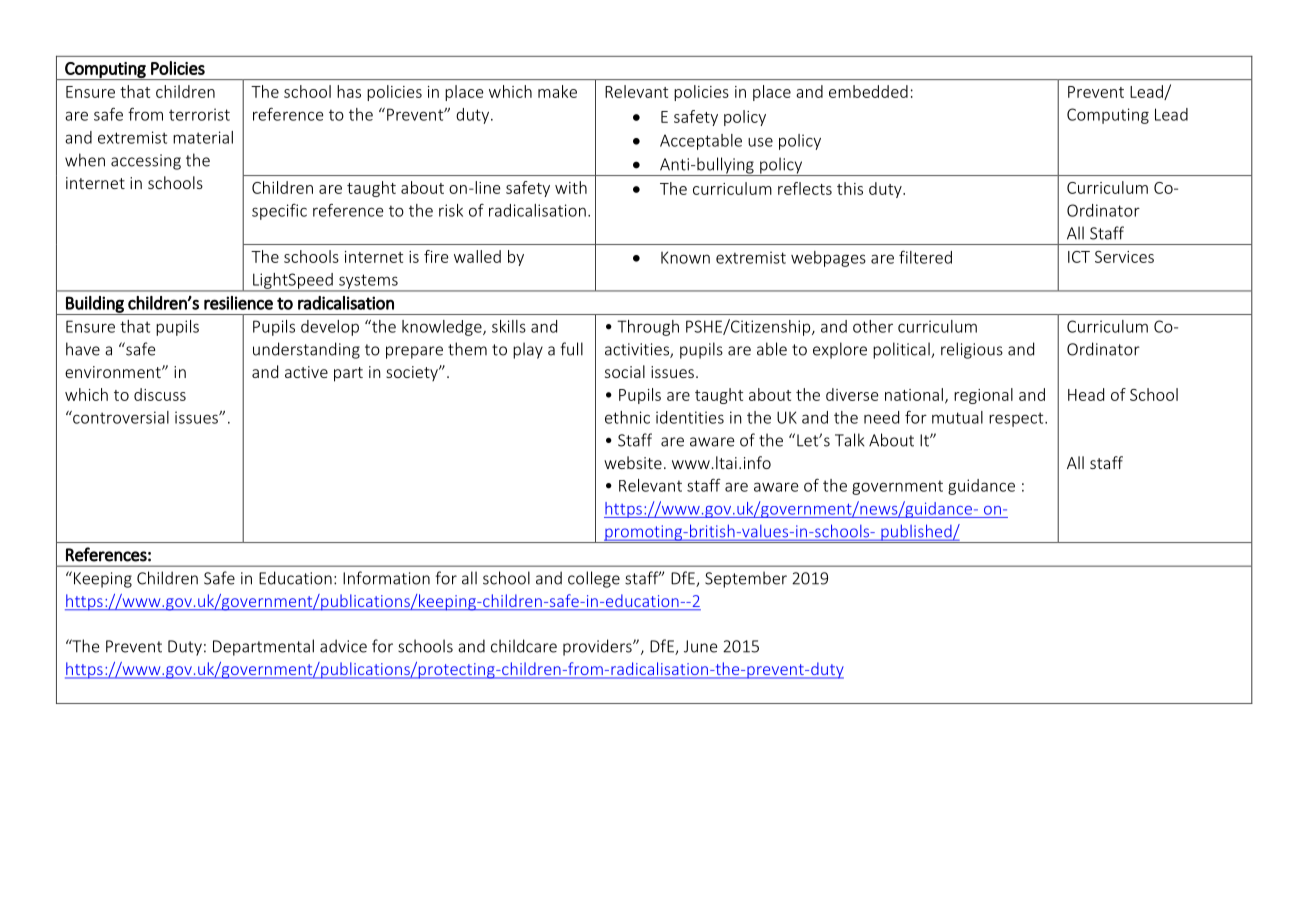 This screenshot has height=924, width=1308. What do you see at coordinates (685, 257) in the screenshot?
I see `Known` at bounding box center [685, 257].
